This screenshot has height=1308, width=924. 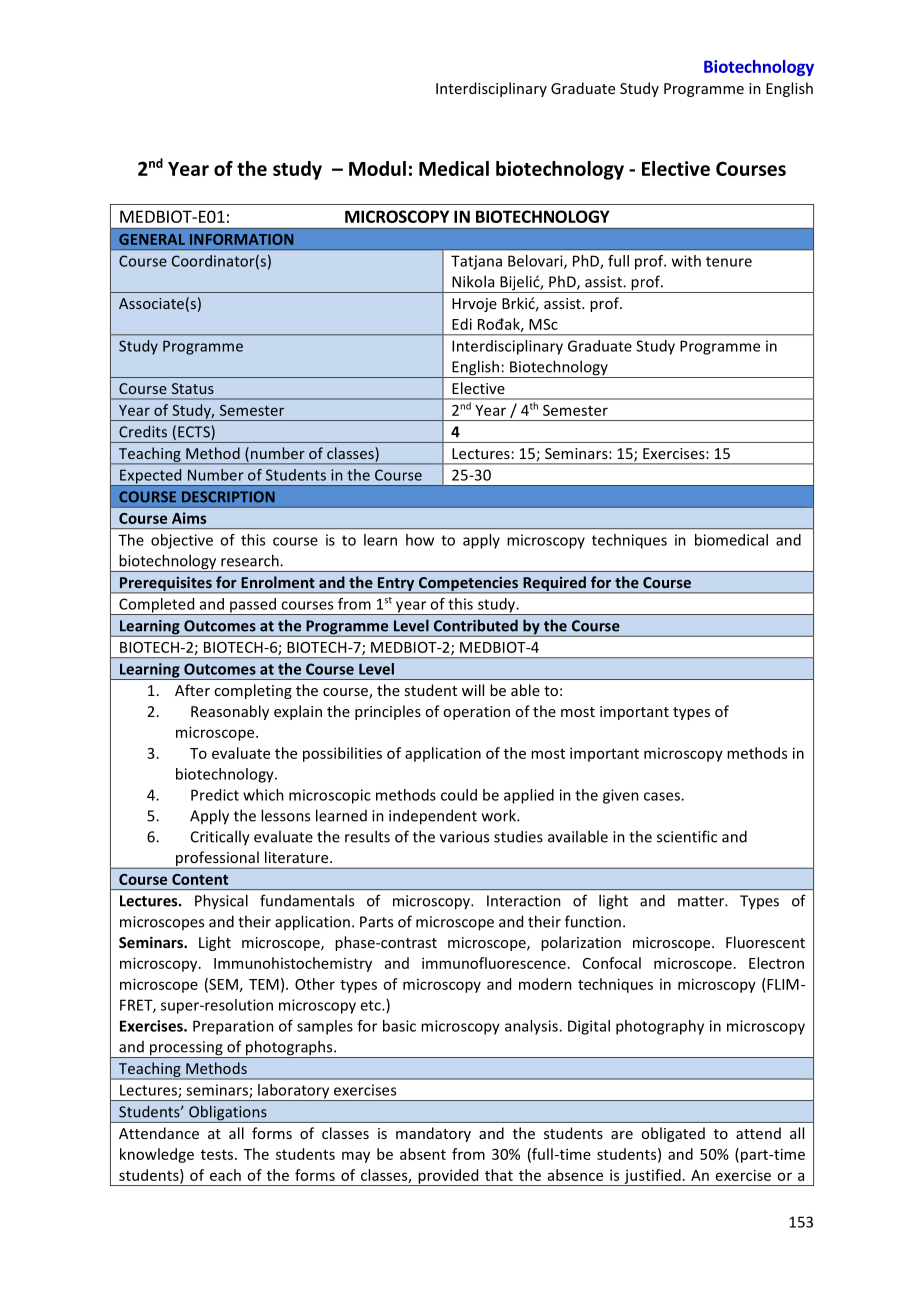 What do you see at coordinates (230, 712) in the screenshot?
I see `Reasonably` at bounding box center [230, 712].
